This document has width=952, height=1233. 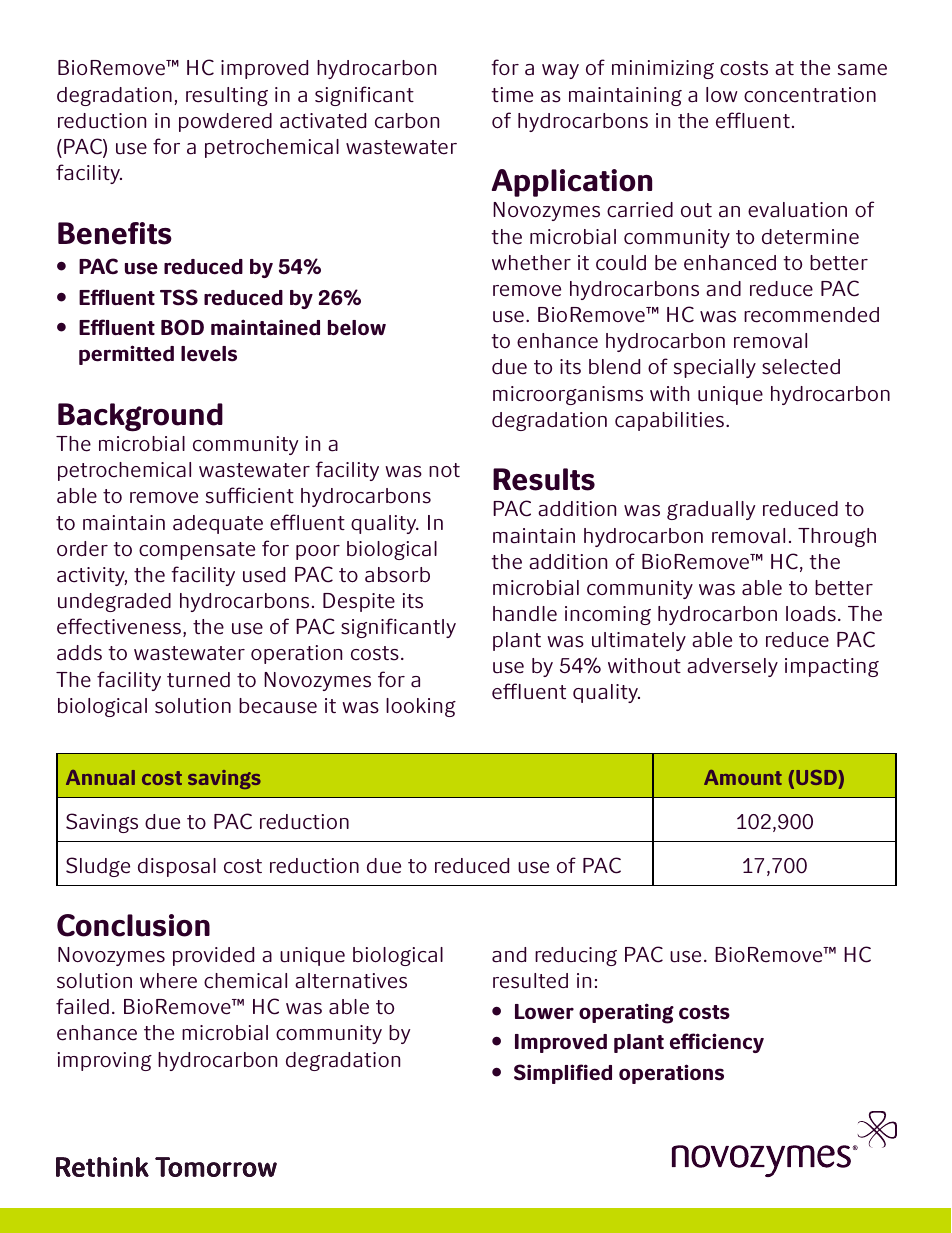 I want to click on Amount, so click(x=743, y=777).
